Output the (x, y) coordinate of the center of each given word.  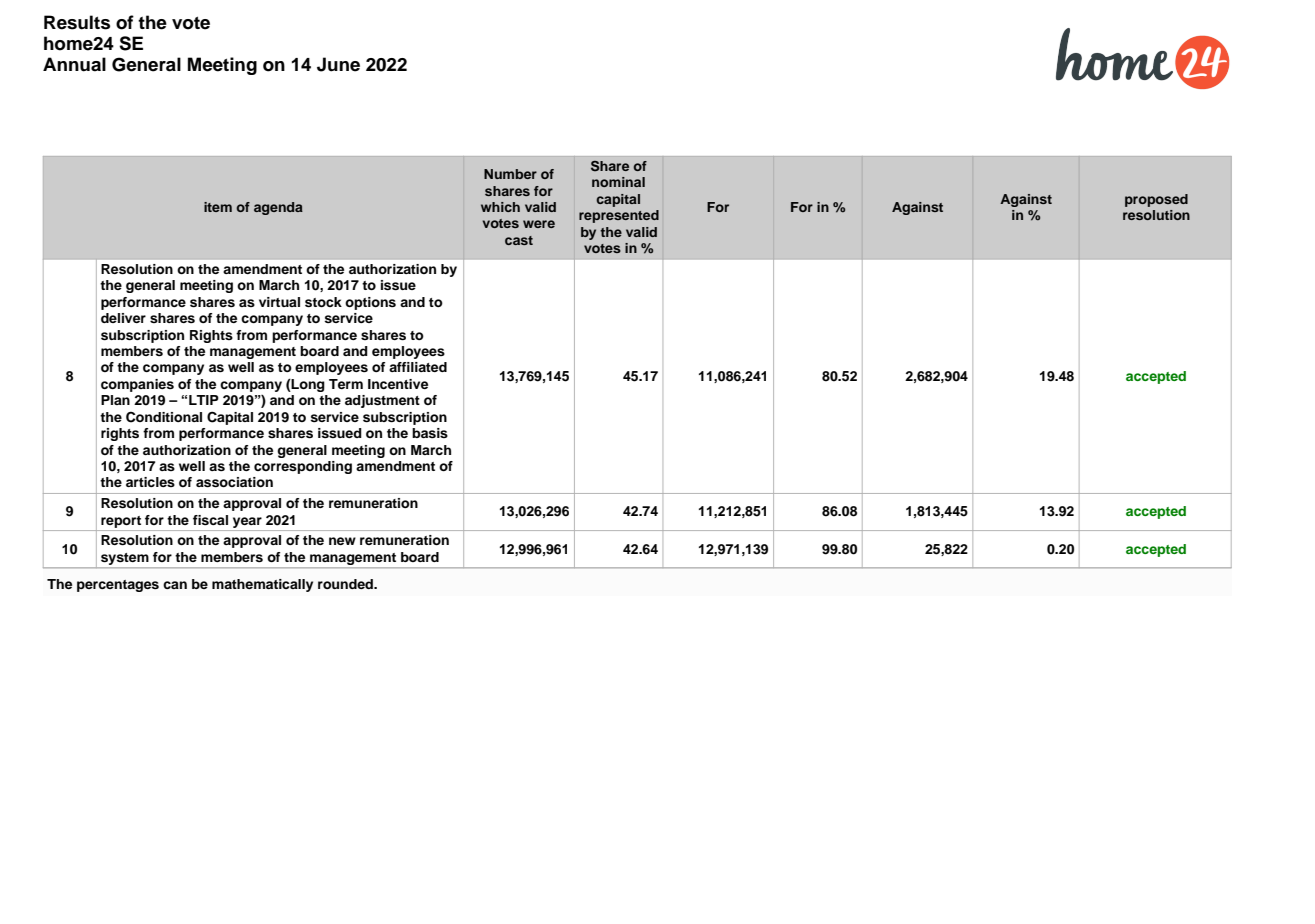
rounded (346, 584)
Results (77, 22)
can (175, 585)
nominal (618, 182)
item (218, 207)
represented (619, 216)
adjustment (382, 401)
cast (519, 240)
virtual (279, 302)
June (338, 64)
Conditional (164, 417)
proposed (1156, 200)
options (370, 303)
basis (430, 433)
